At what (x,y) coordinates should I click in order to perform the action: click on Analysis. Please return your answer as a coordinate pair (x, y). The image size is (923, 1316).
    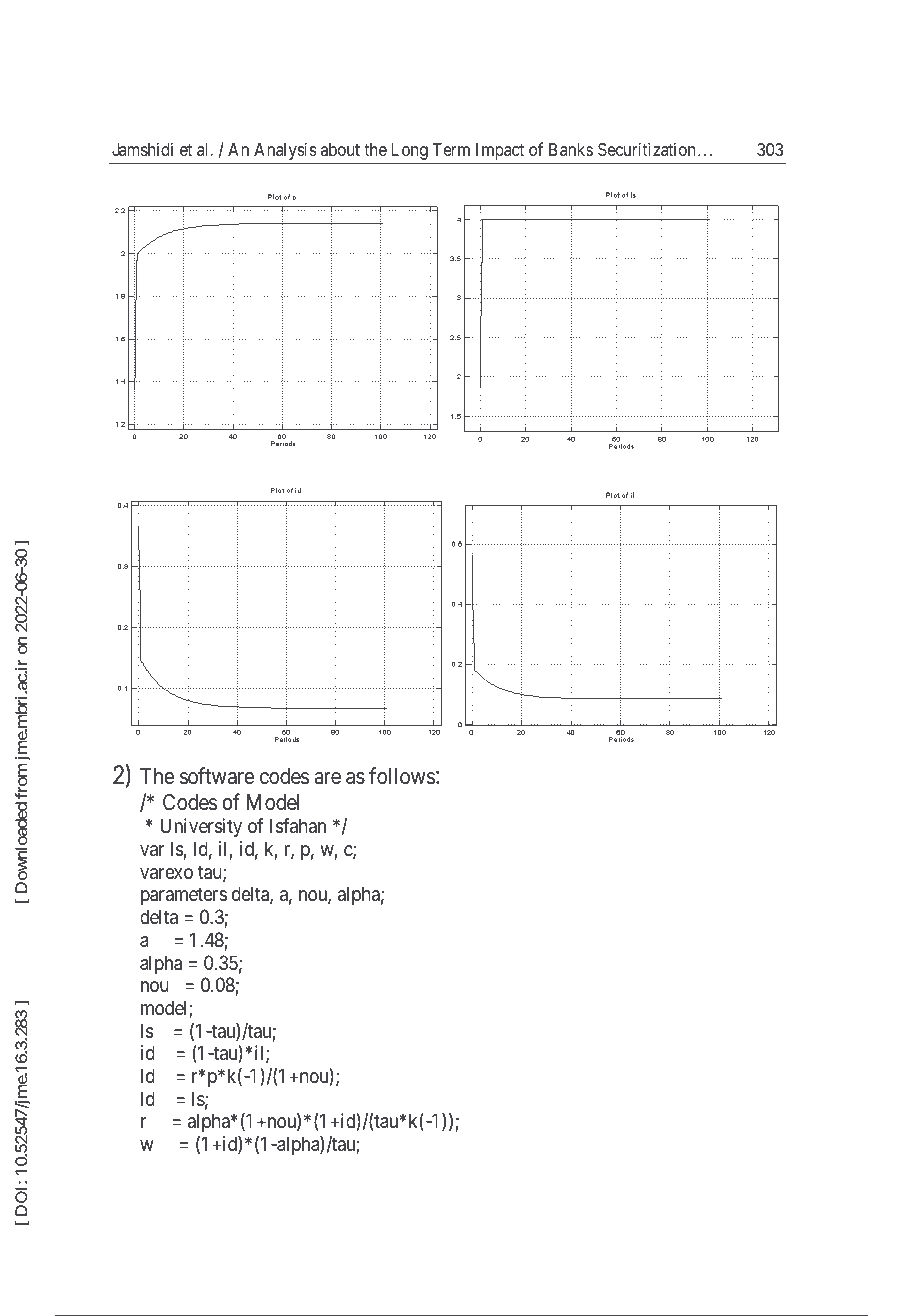
    Looking at the image, I should click on (285, 151).
